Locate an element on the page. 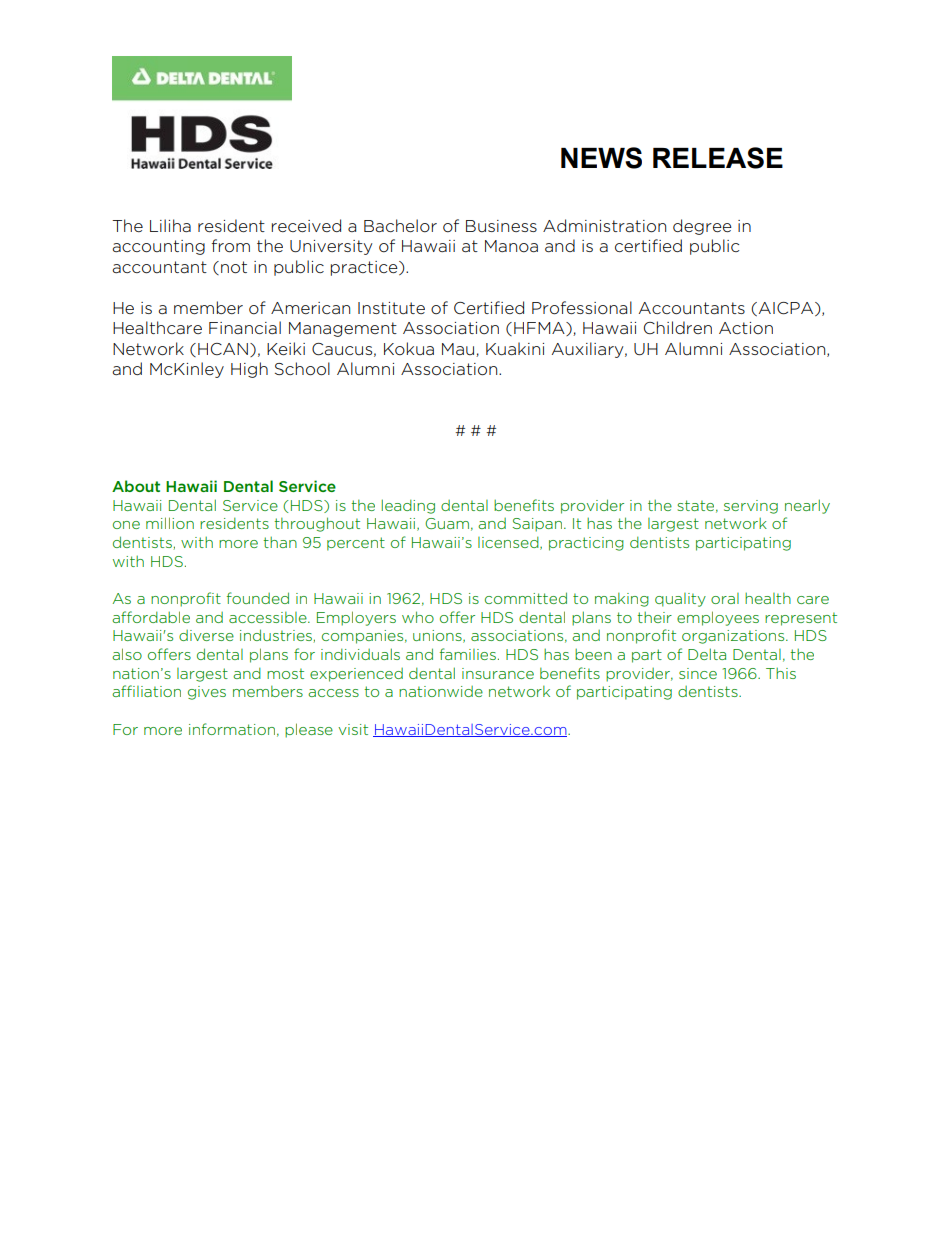 The width and height of the image is (952, 1233). RELEASE is located at coordinates (718, 158).
